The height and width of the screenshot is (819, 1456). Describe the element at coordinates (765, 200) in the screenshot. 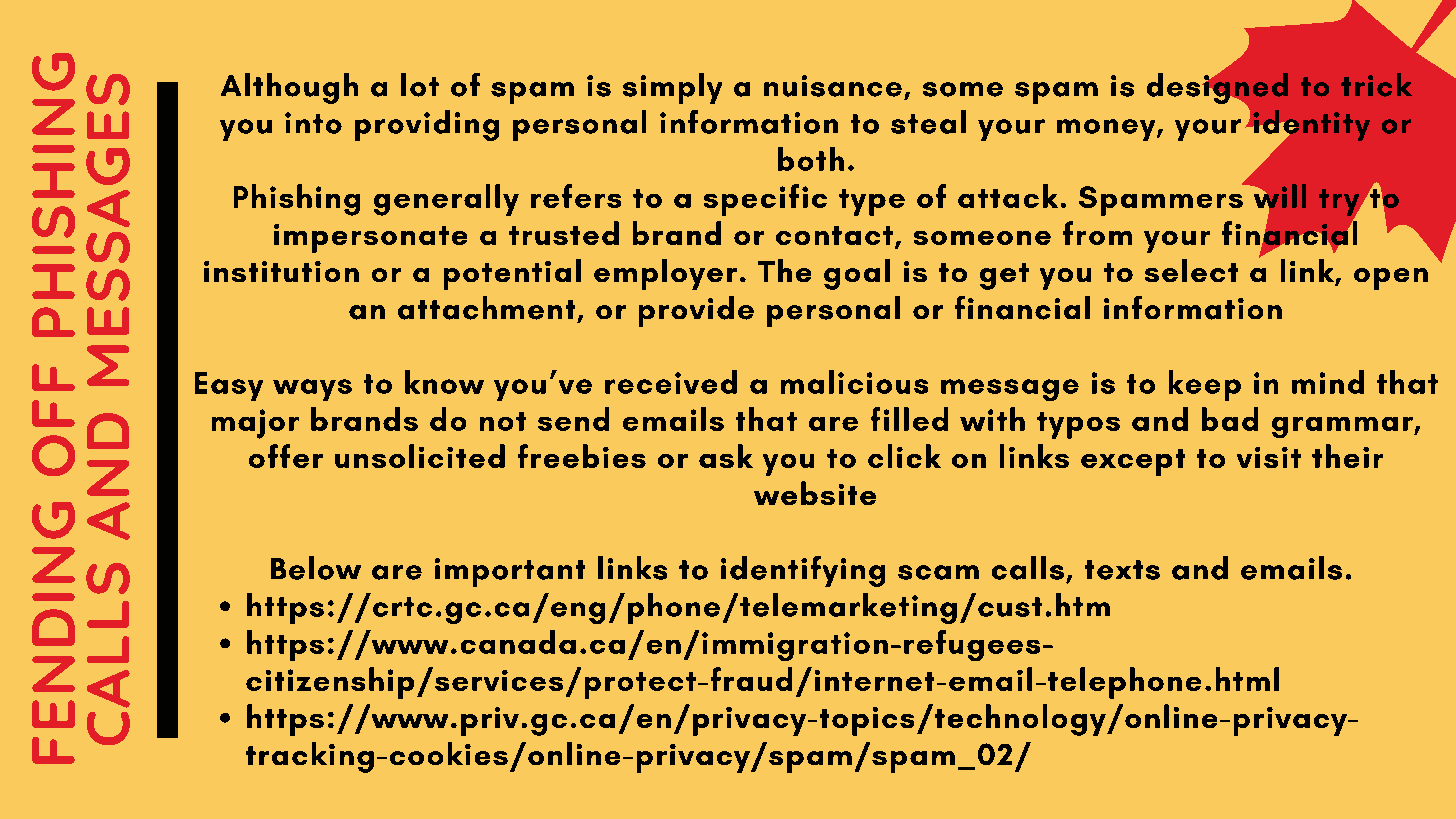

I see `specific` at that location.
